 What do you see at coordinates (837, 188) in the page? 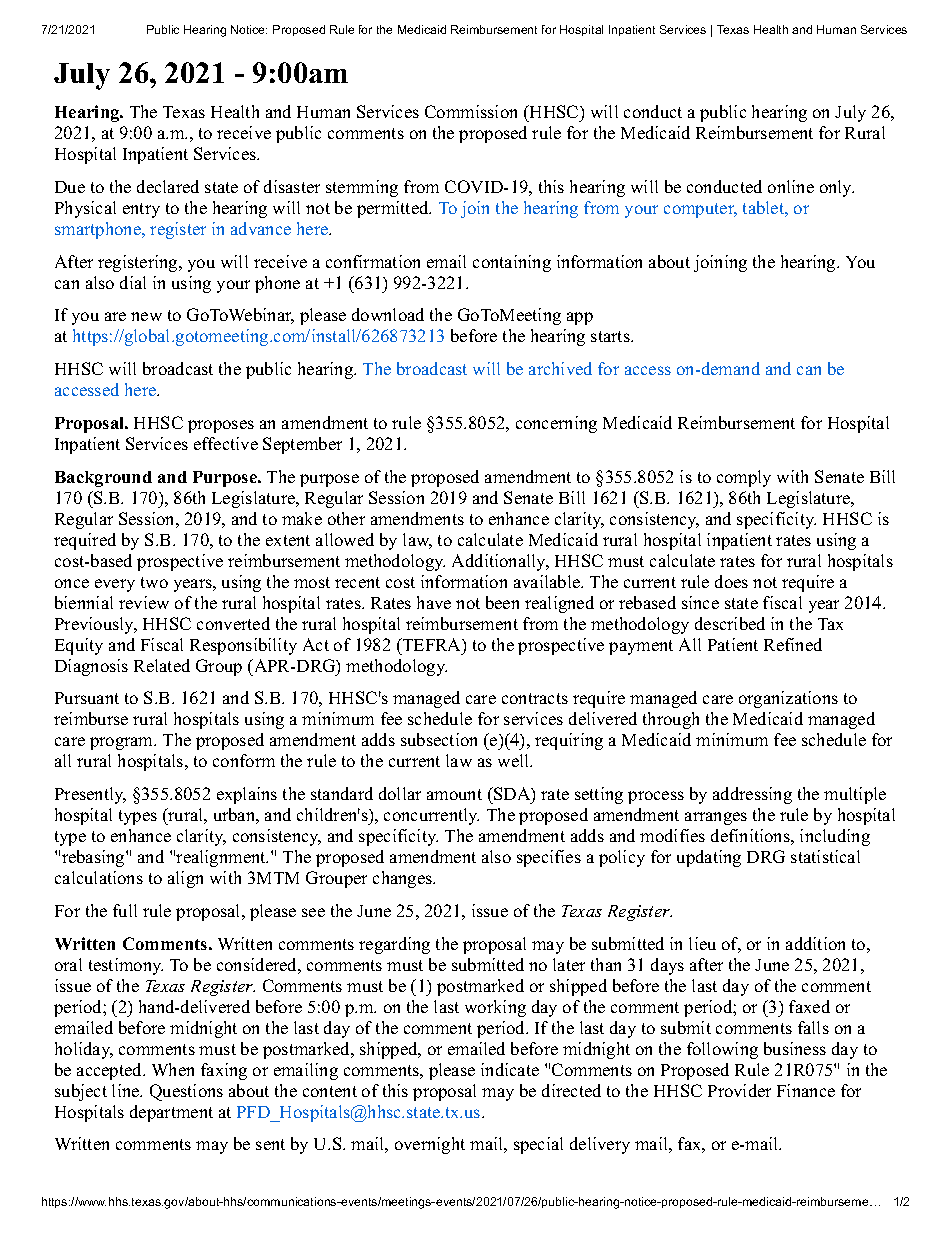
I see `only` at bounding box center [837, 188].
